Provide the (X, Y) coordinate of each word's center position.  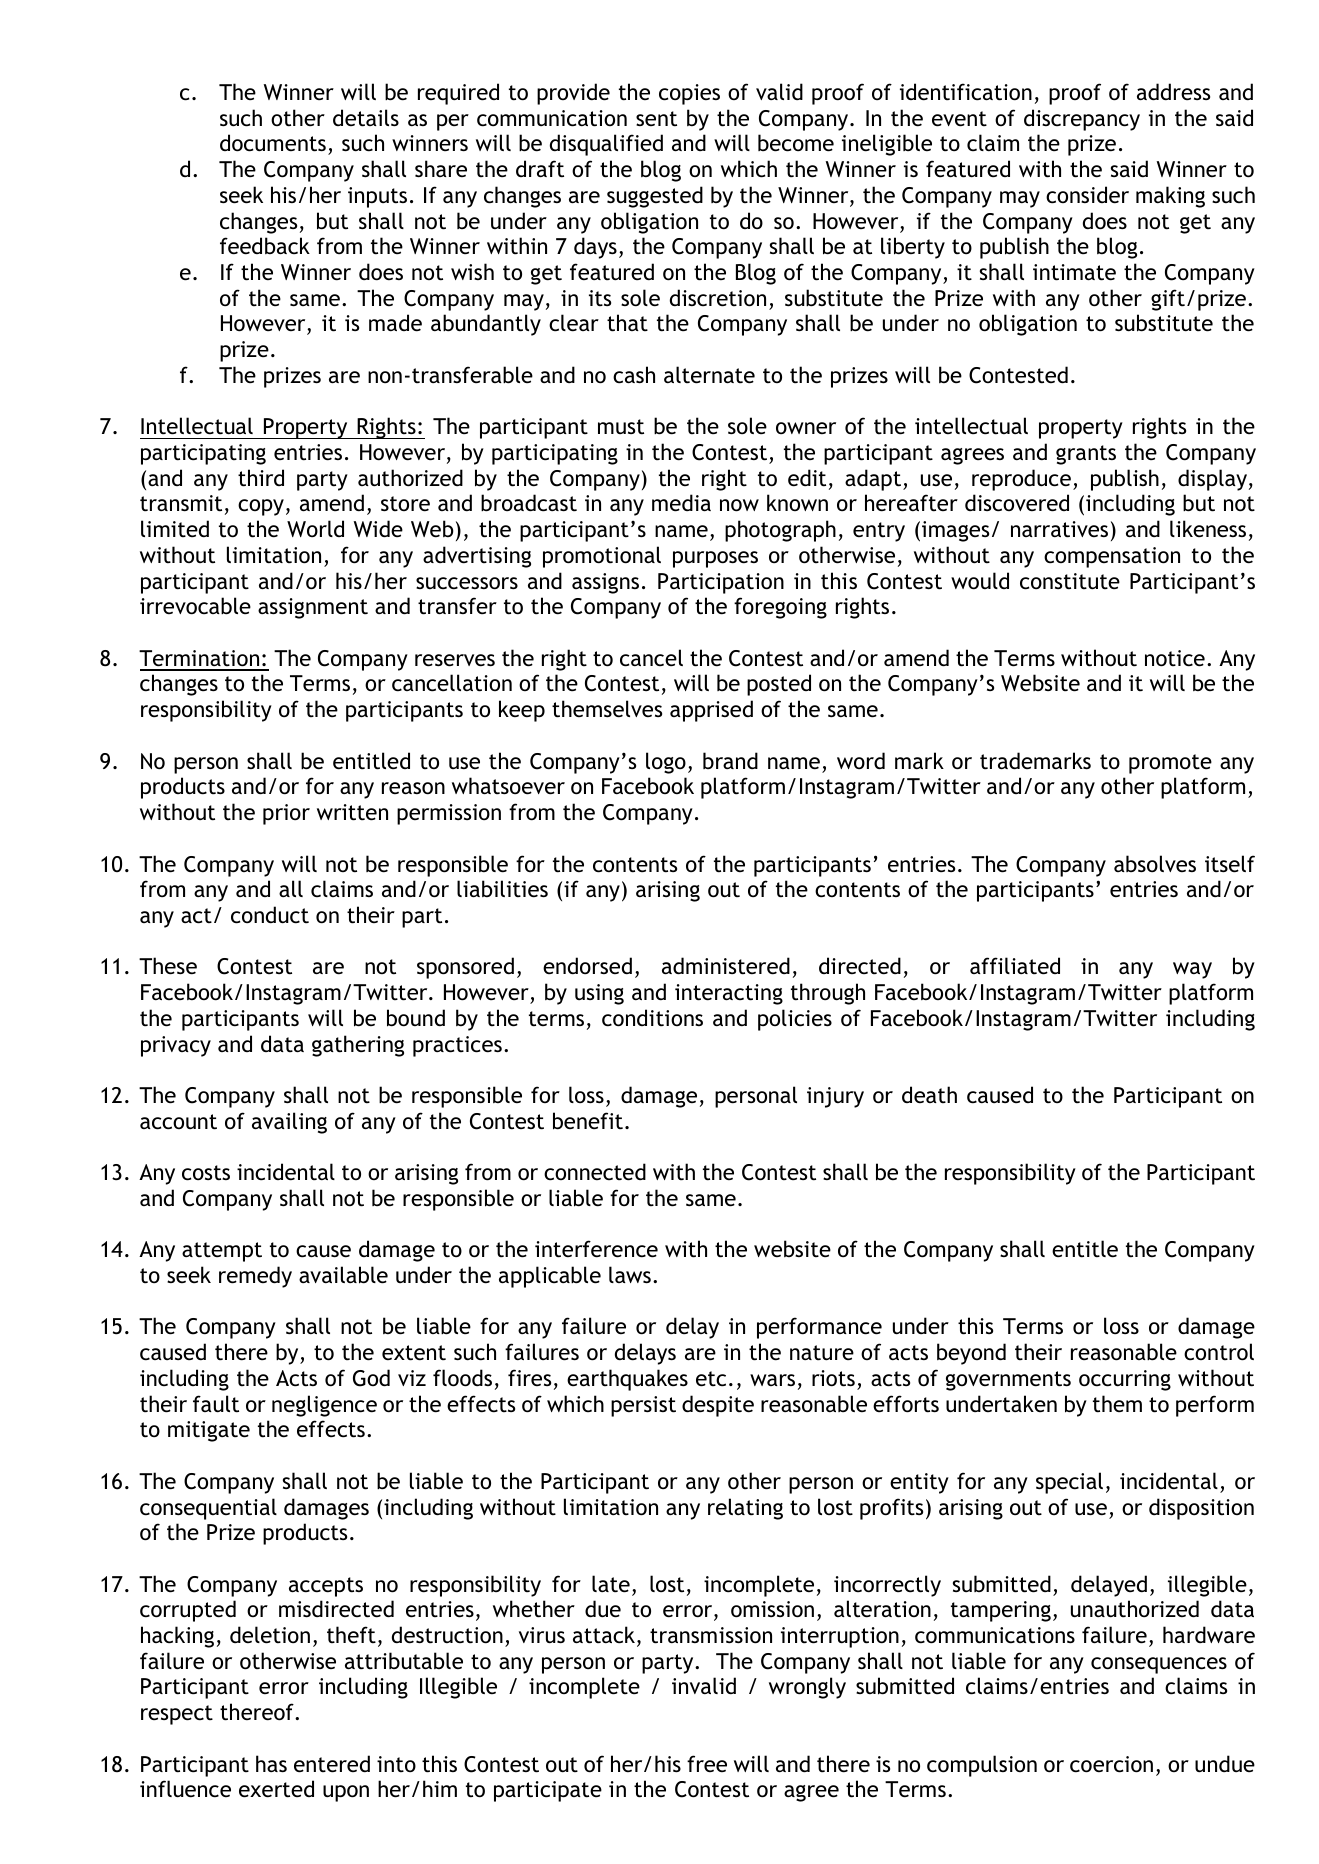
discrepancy (1082, 120)
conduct (270, 915)
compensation (1112, 557)
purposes (715, 559)
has (271, 1763)
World (315, 528)
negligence (324, 1406)
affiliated (1015, 966)
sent (656, 119)
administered (726, 966)
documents (273, 143)
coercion (1111, 1764)
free (707, 1763)
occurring (1125, 1380)
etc (711, 1379)
